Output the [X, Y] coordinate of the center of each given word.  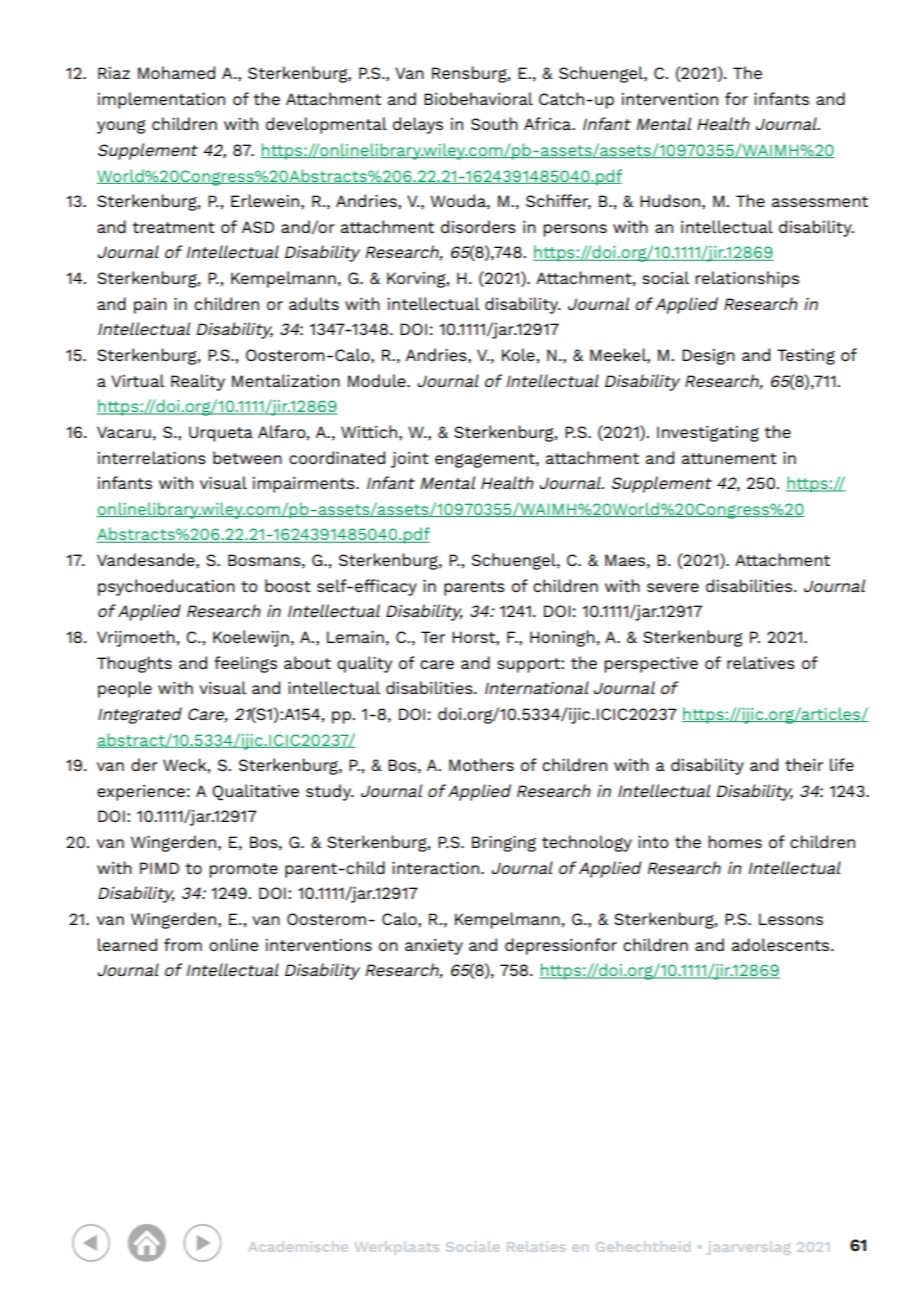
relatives [761, 662]
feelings [245, 664]
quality [364, 664]
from [183, 944]
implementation [161, 100]
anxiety [434, 947]
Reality [198, 382]
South [494, 123]
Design [708, 357]
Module [378, 380]
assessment [820, 201]
